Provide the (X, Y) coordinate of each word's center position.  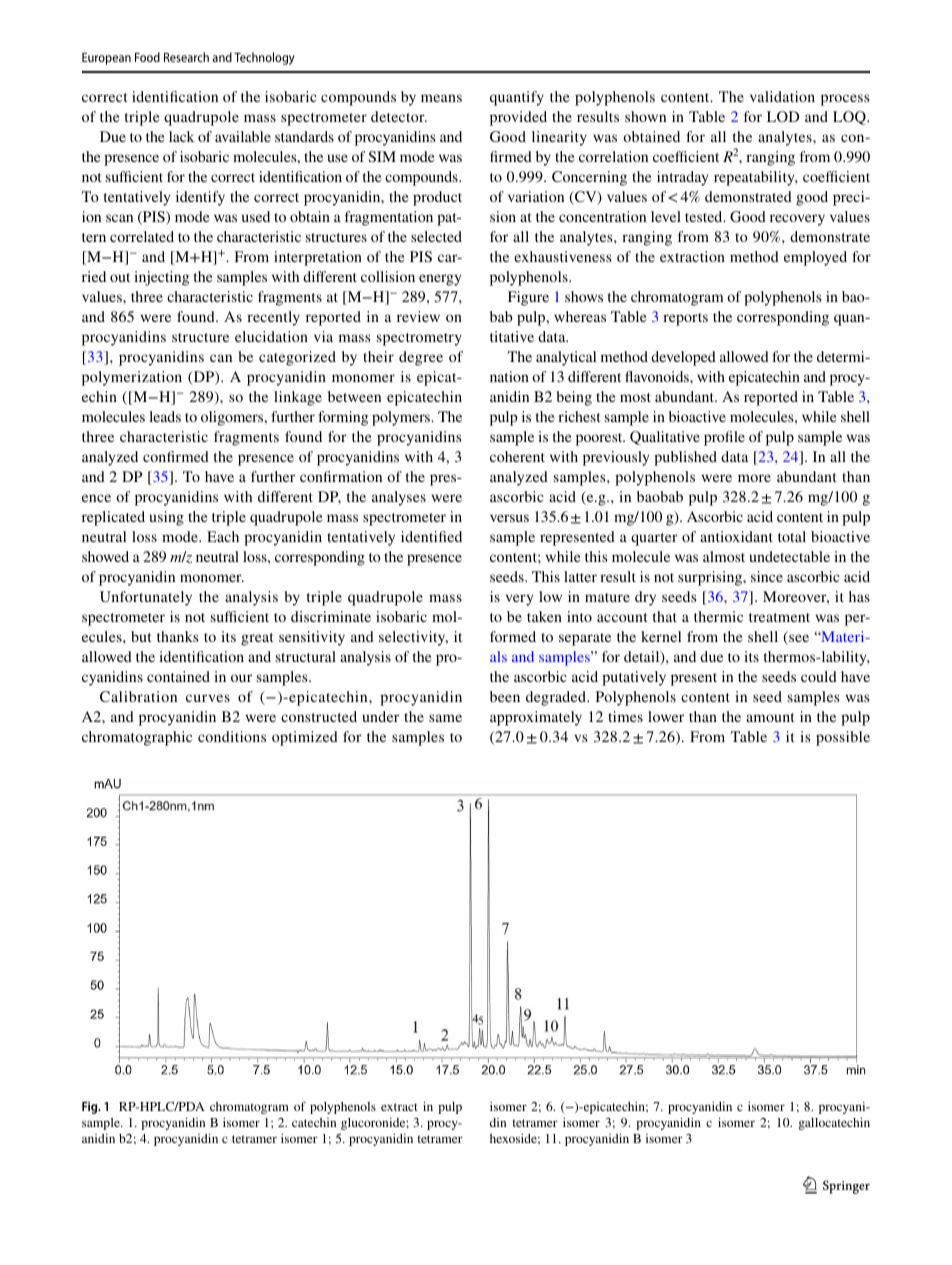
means (441, 98)
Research (186, 57)
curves (208, 698)
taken (544, 616)
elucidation (271, 336)
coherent (517, 456)
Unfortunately (146, 598)
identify (200, 198)
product (437, 198)
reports (685, 319)
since (767, 576)
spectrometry (419, 339)
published (685, 458)
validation (782, 96)
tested (705, 216)
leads (165, 416)
